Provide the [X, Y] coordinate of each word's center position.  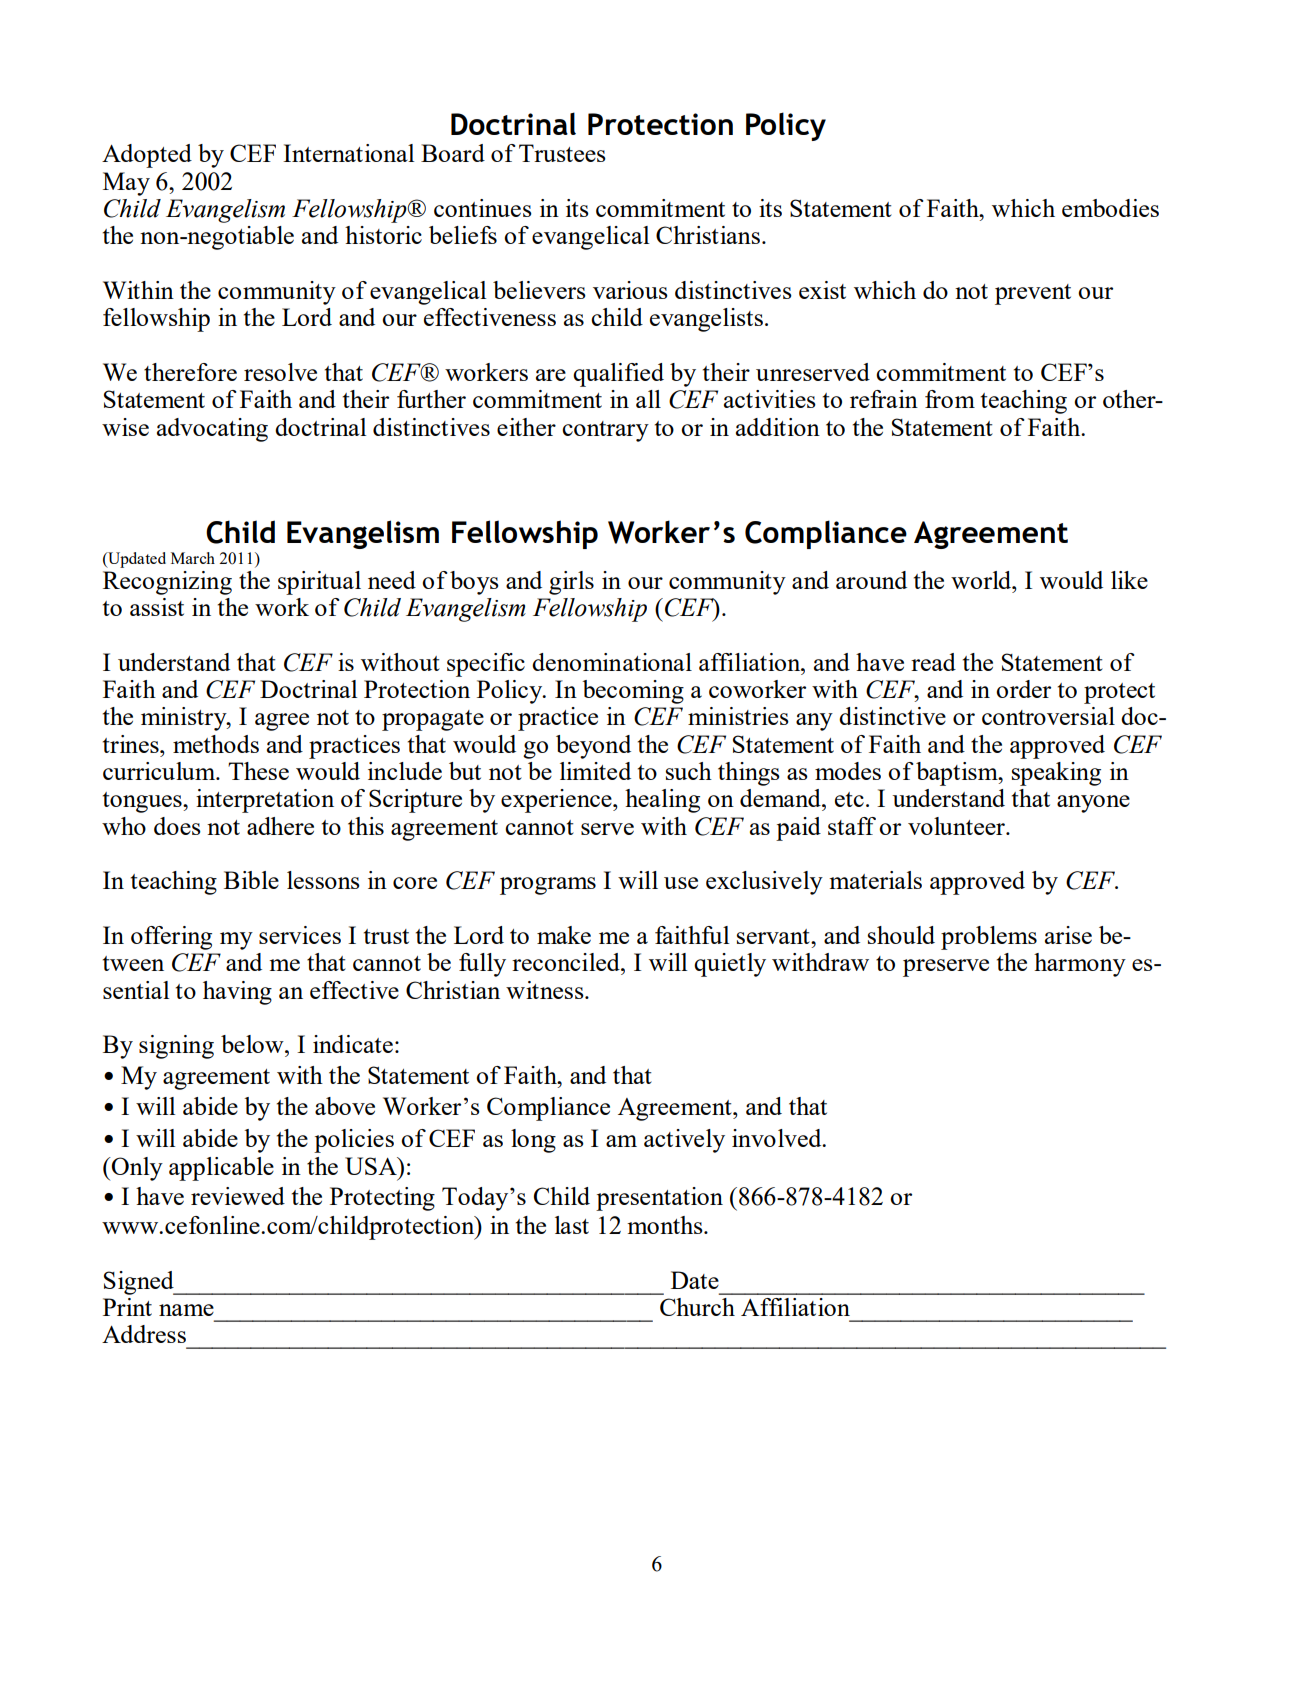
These [258, 771]
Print [127, 1307]
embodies [1110, 208]
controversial [1048, 716]
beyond [593, 747]
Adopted [147, 156]
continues [483, 208]
